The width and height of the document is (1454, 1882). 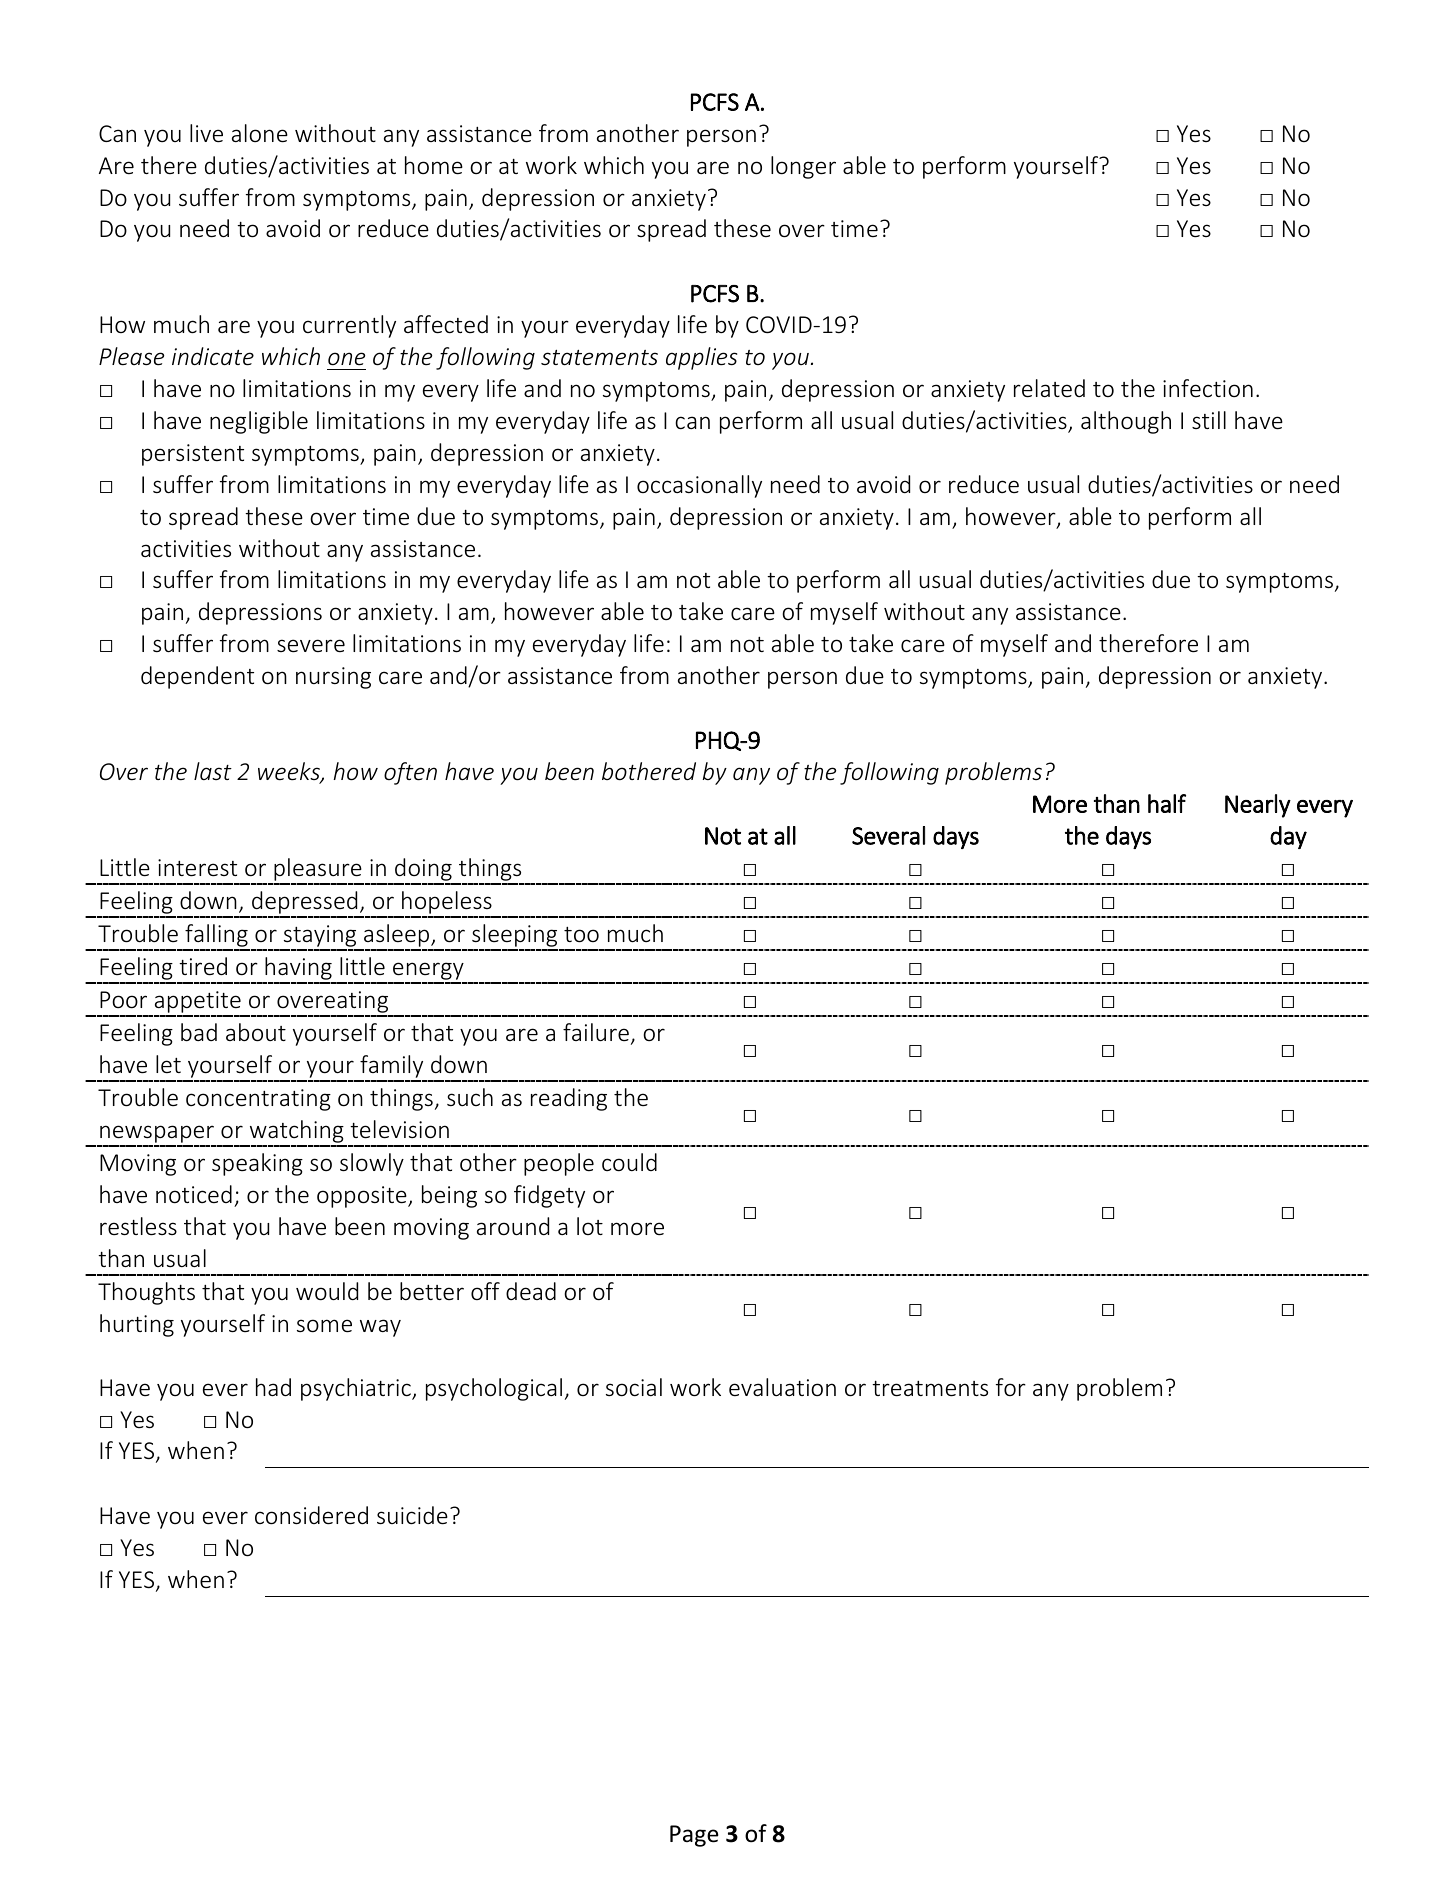 What do you see at coordinates (311, 1515) in the document?
I see `considered` at bounding box center [311, 1515].
